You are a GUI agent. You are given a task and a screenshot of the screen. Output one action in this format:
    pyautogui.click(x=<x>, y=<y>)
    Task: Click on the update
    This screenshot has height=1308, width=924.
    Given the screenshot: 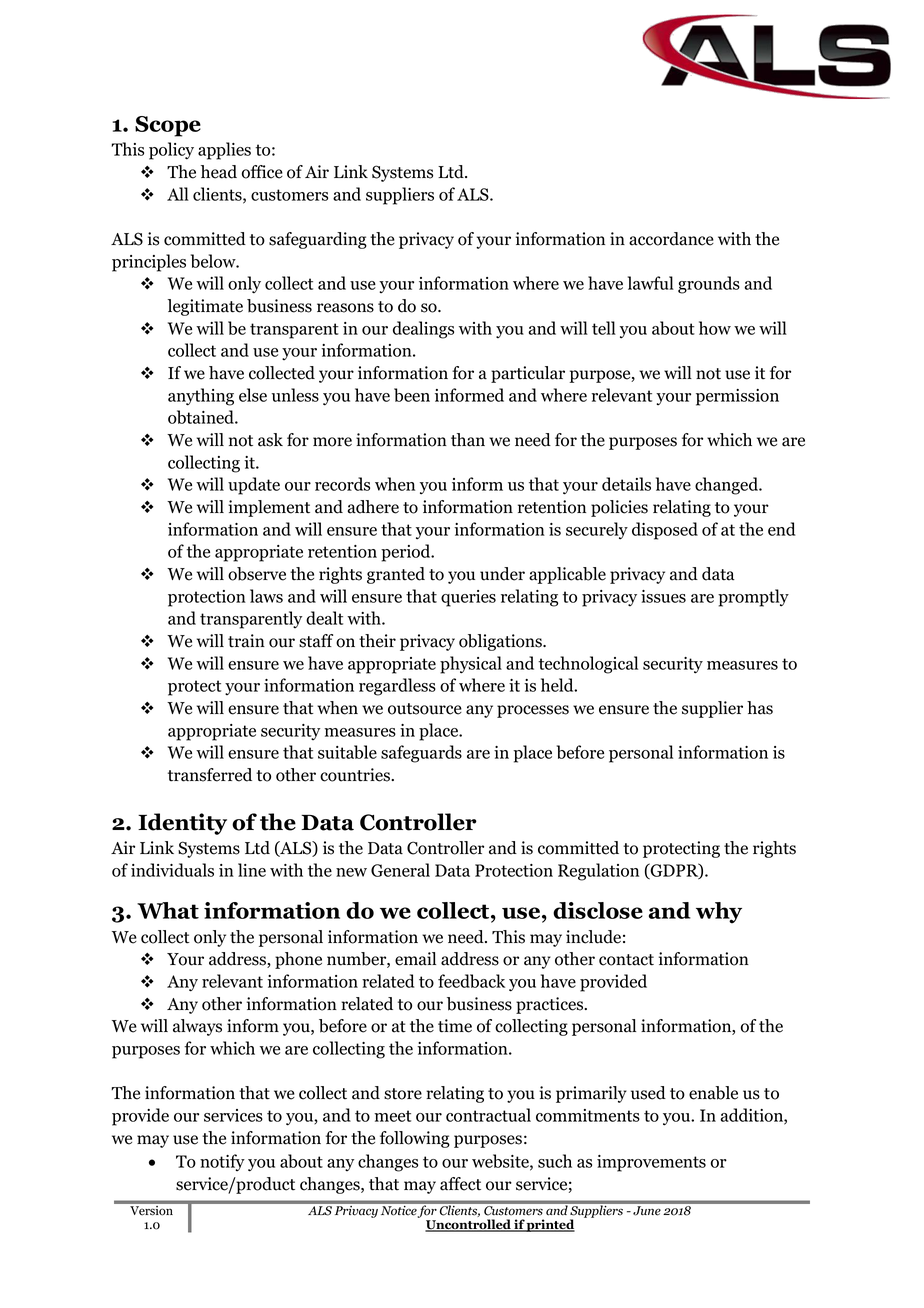 What is the action you would take?
    pyautogui.click(x=254, y=486)
